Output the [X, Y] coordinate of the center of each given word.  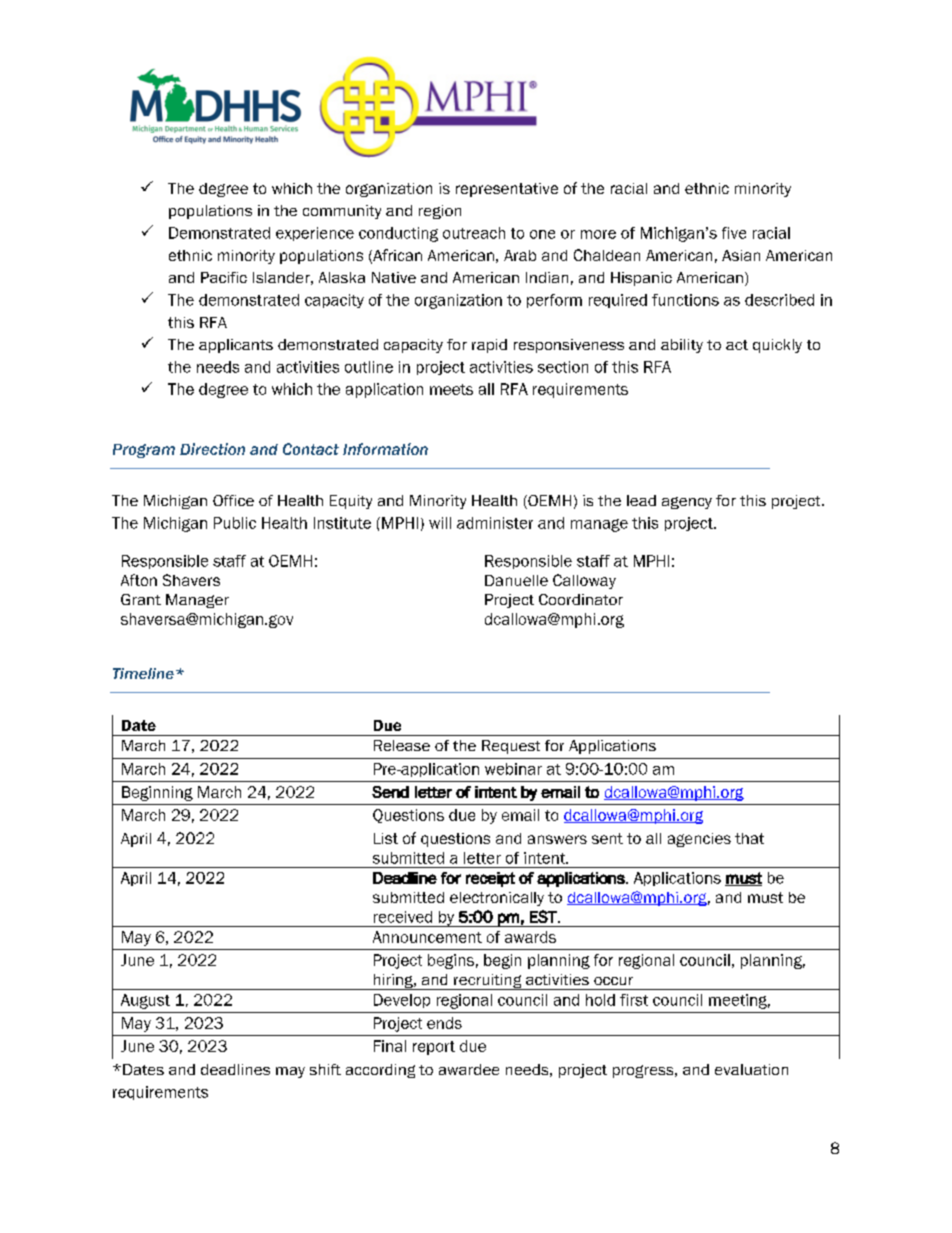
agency [687, 503]
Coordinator [581, 599]
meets [451, 389]
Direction [212, 449]
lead [641, 500]
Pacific [224, 277]
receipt [490, 879]
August [145, 1001]
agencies [699, 840]
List [386, 838]
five [734, 233]
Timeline [143, 673]
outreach [474, 233]
